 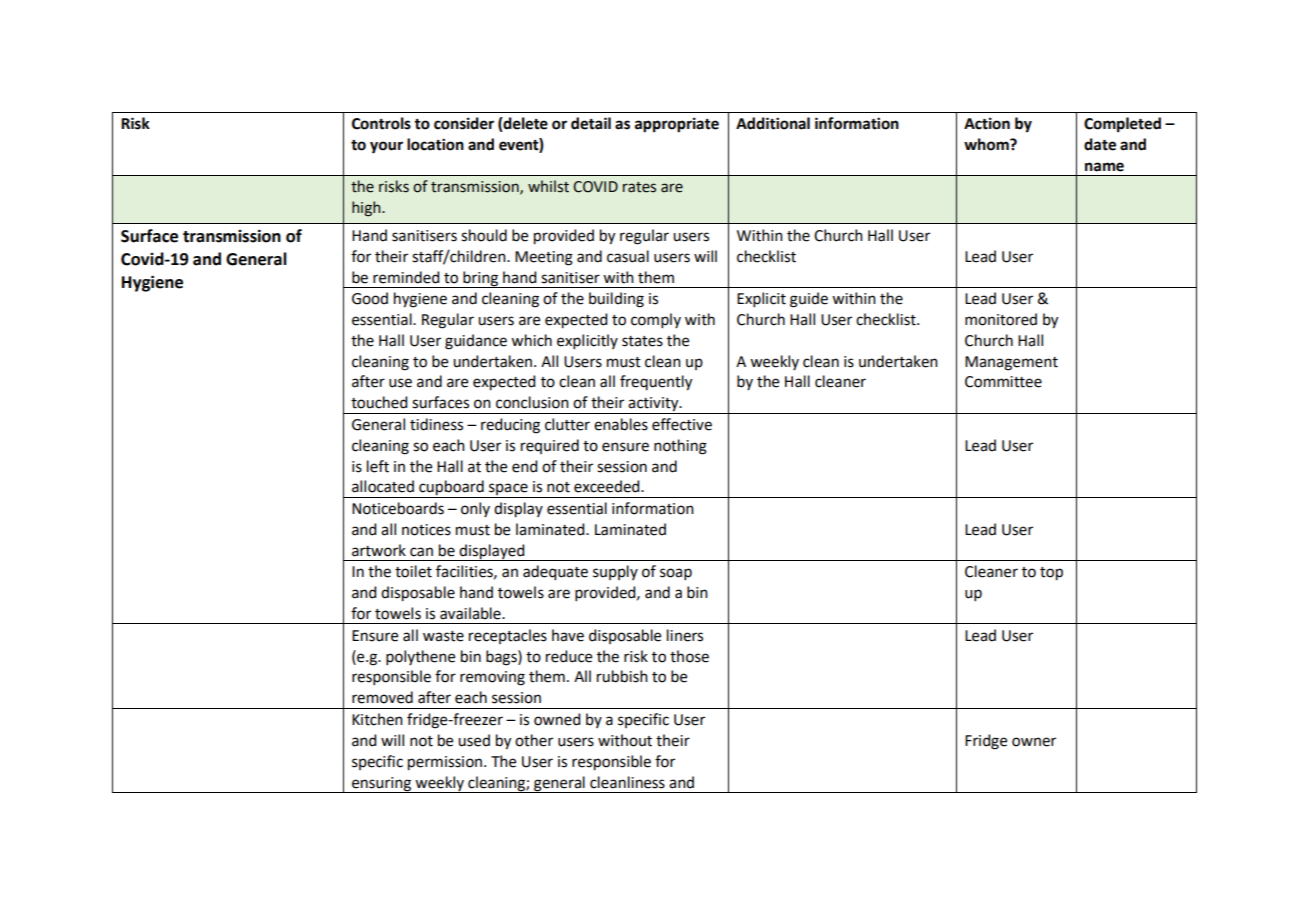 What do you see at coordinates (436, 424) in the image?
I see `tidiness` at bounding box center [436, 424].
